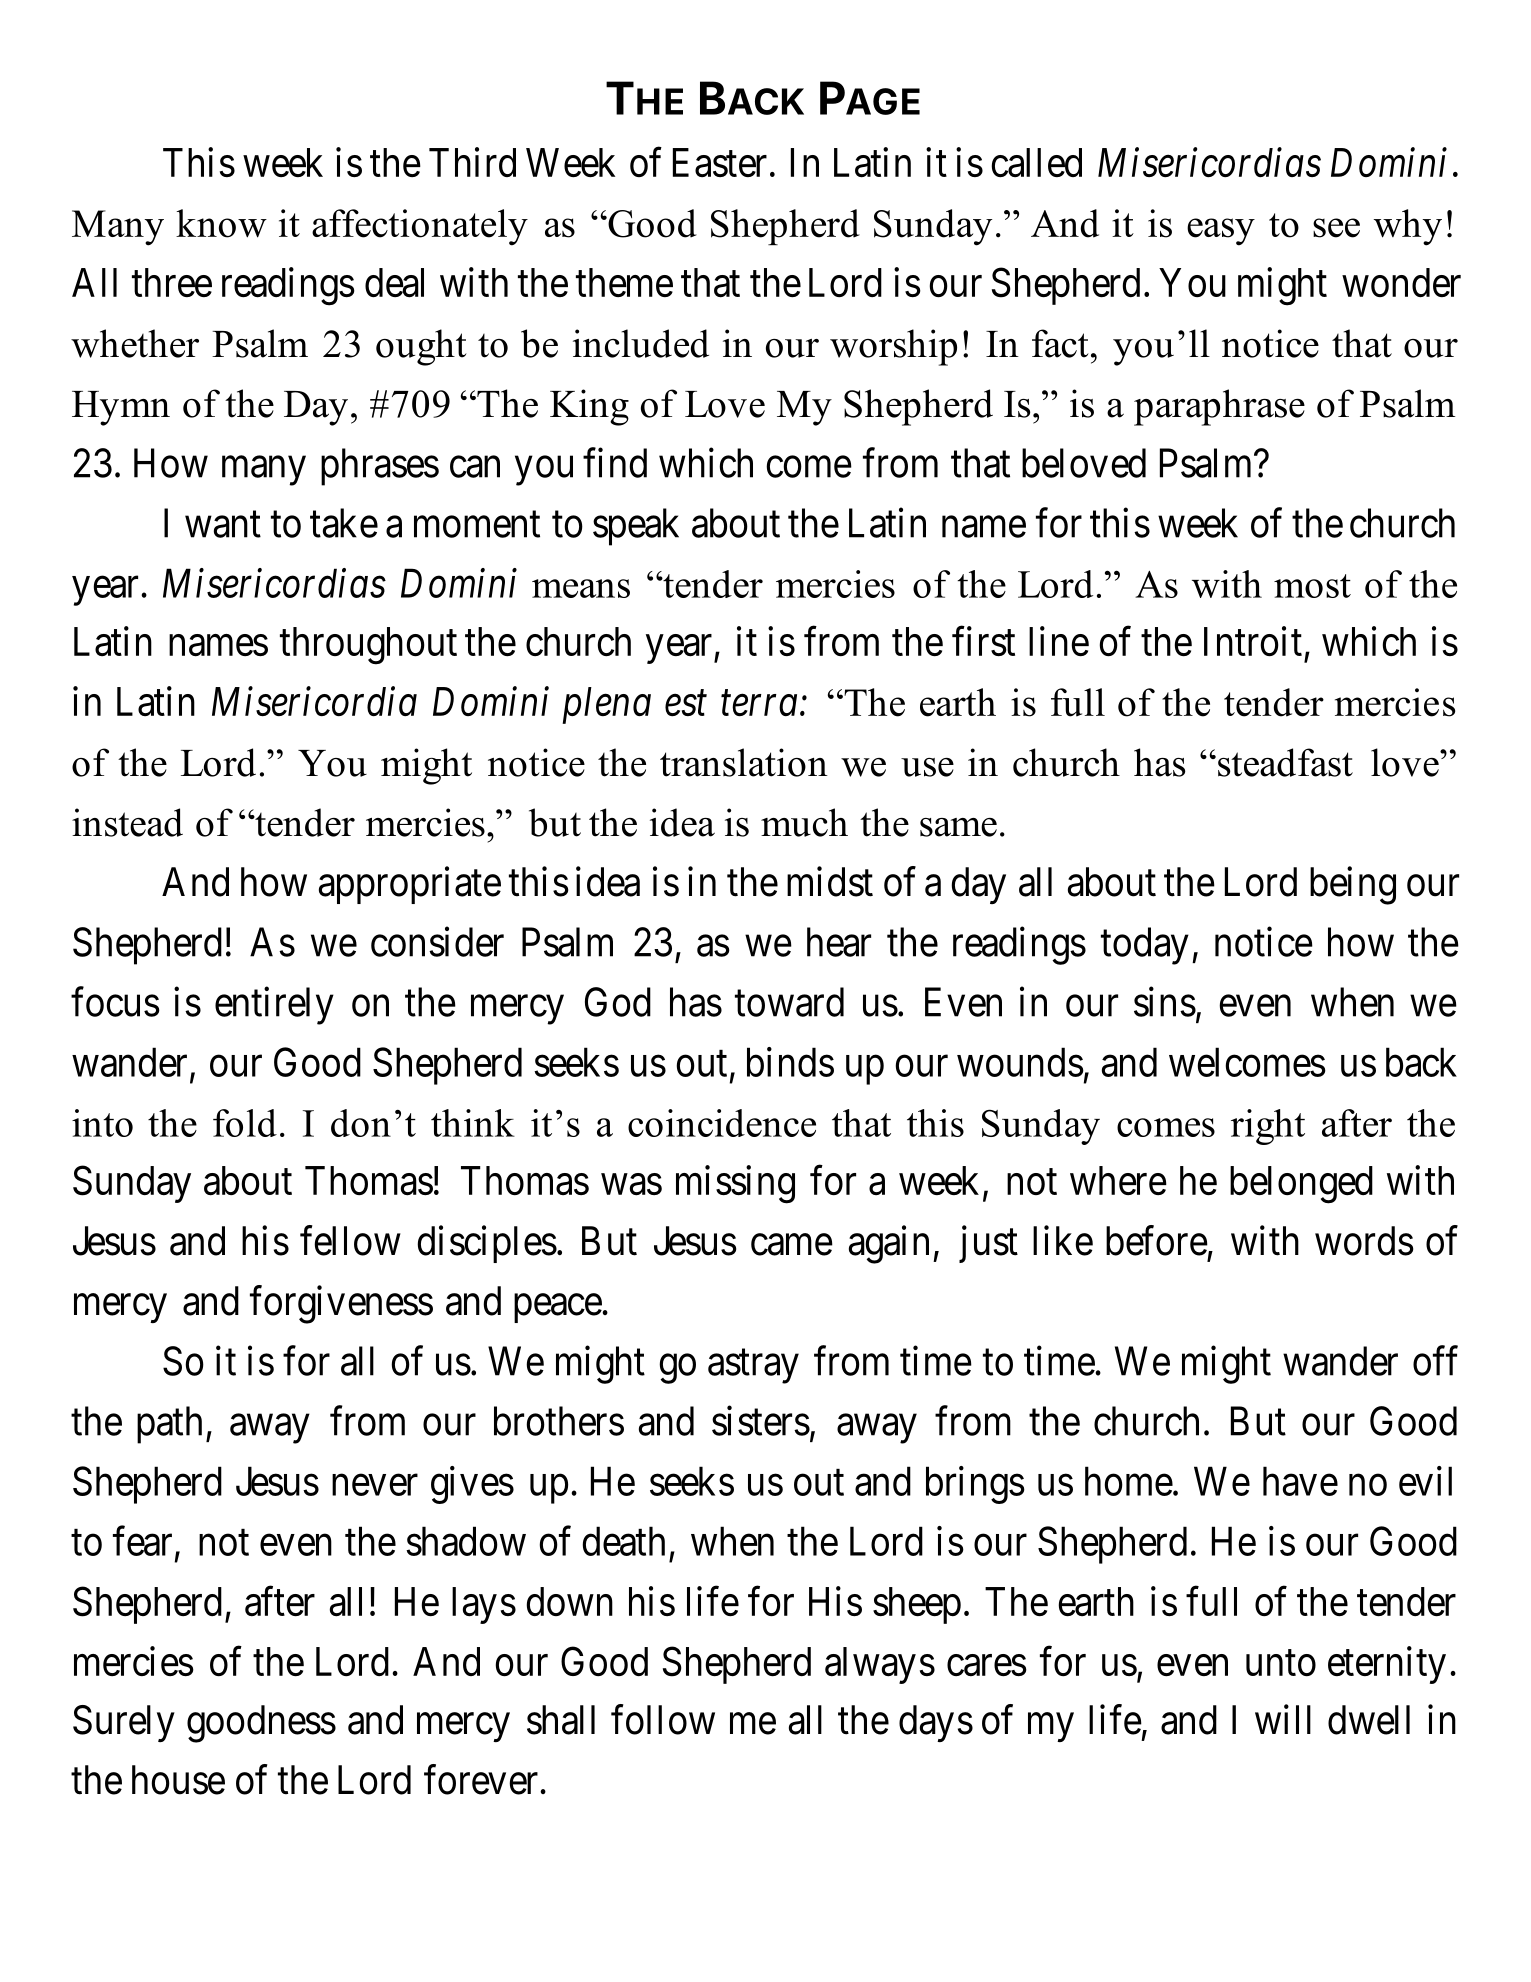  I want to click on belonged, so click(1301, 1185).
